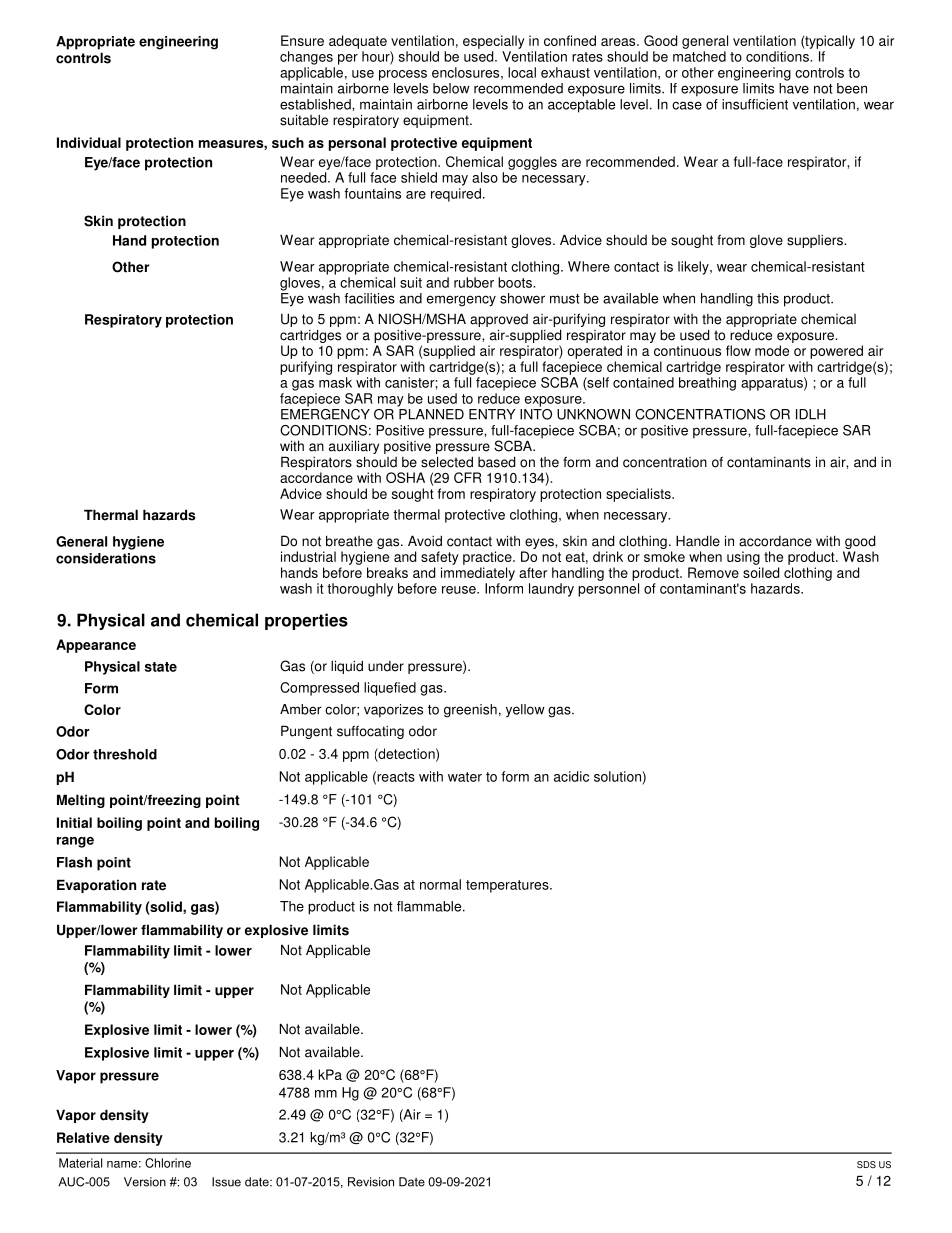 The height and width of the page is (1233, 952). What do you see at coordinates (125, 754) in the page?
I see `threshold` at bounding box center [125, 754].
